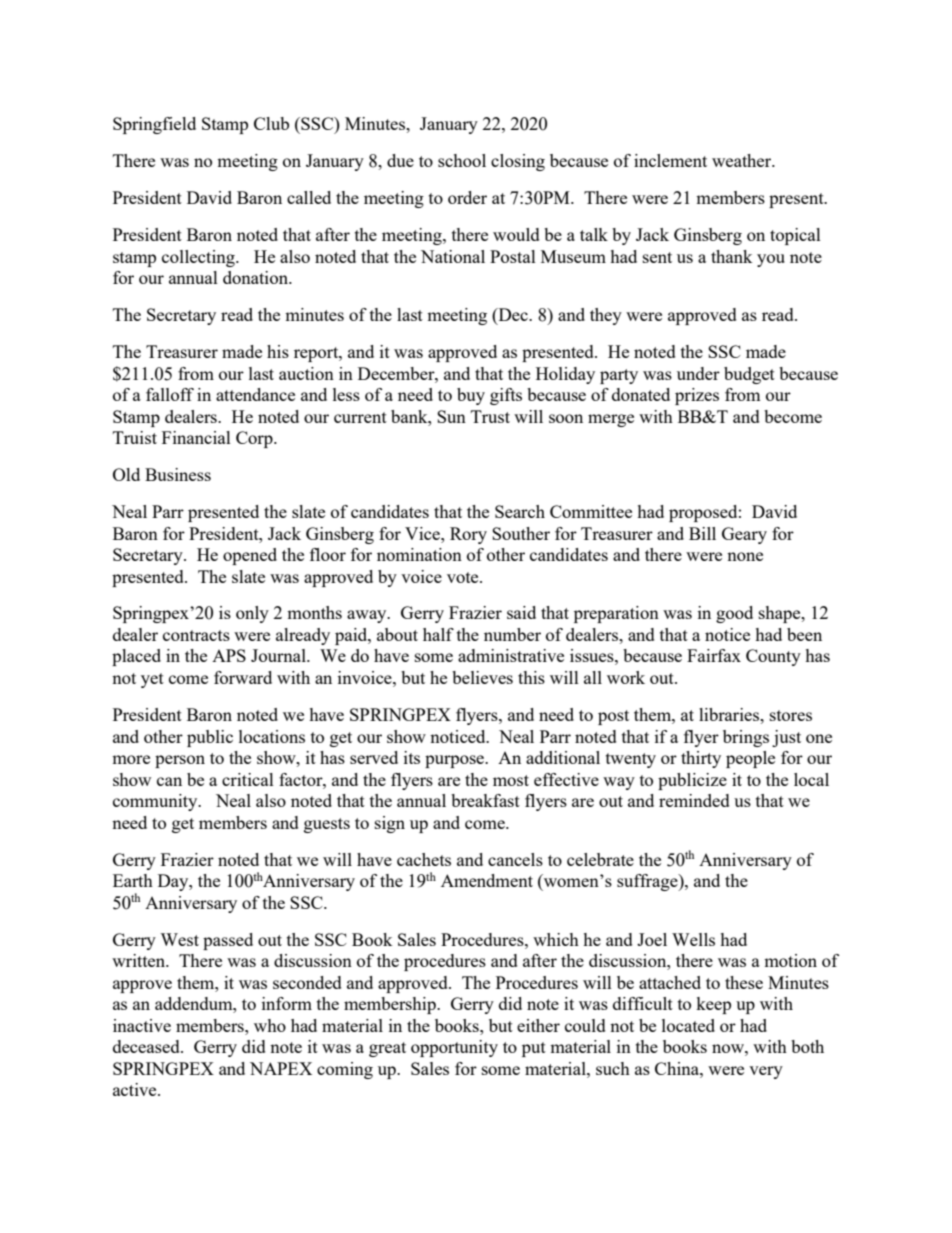  Describe the element at coordinates (252, 614) in the screenshot. I see `only` at that location.
